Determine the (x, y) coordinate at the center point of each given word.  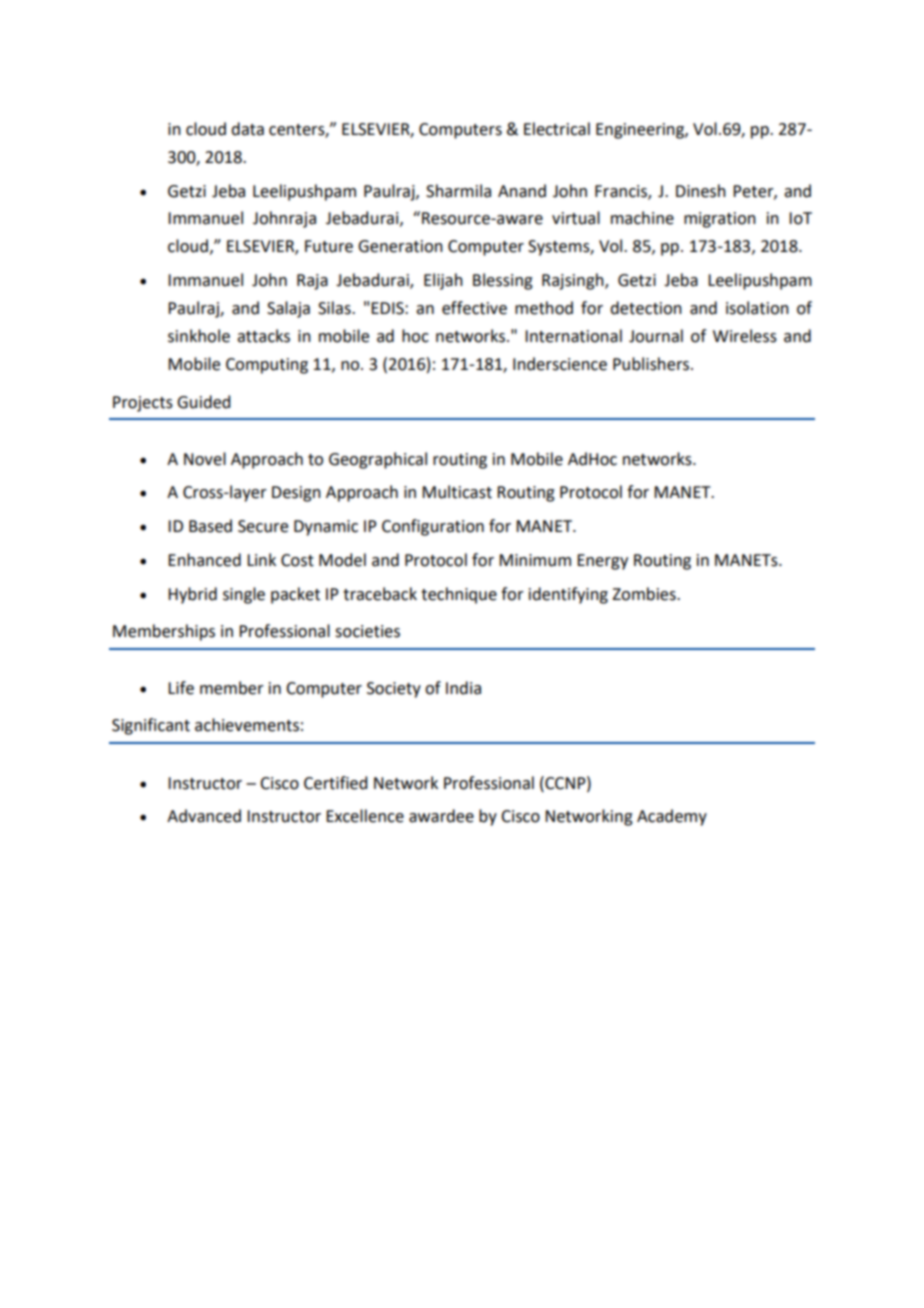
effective (474, 308)
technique (459, 595)
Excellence (365, 816)
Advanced (204, 816)
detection (646, 308)
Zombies (645, 594)
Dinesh (701, 191)
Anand (522, 191)
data (247, 129)
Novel (205, 459)
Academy (672, 817)
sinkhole (199, 336)
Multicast (457, 492)
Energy (602, 562)
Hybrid (192, 595)
